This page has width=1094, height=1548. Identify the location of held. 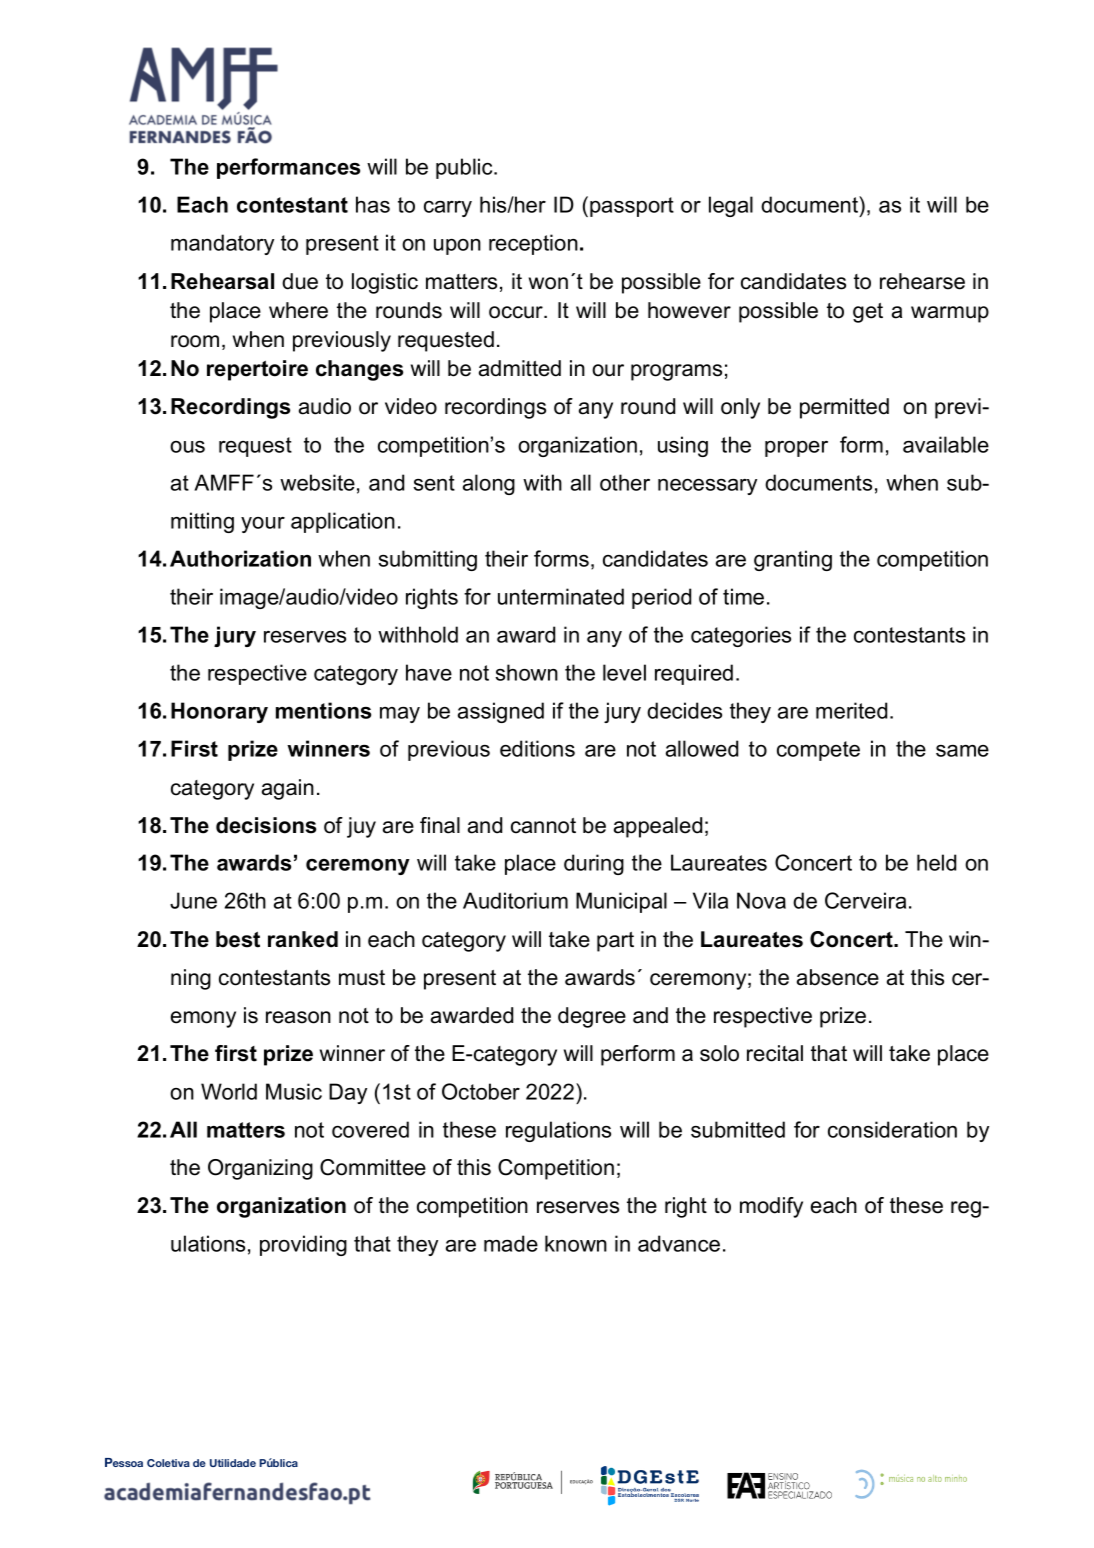
(936, 862).
